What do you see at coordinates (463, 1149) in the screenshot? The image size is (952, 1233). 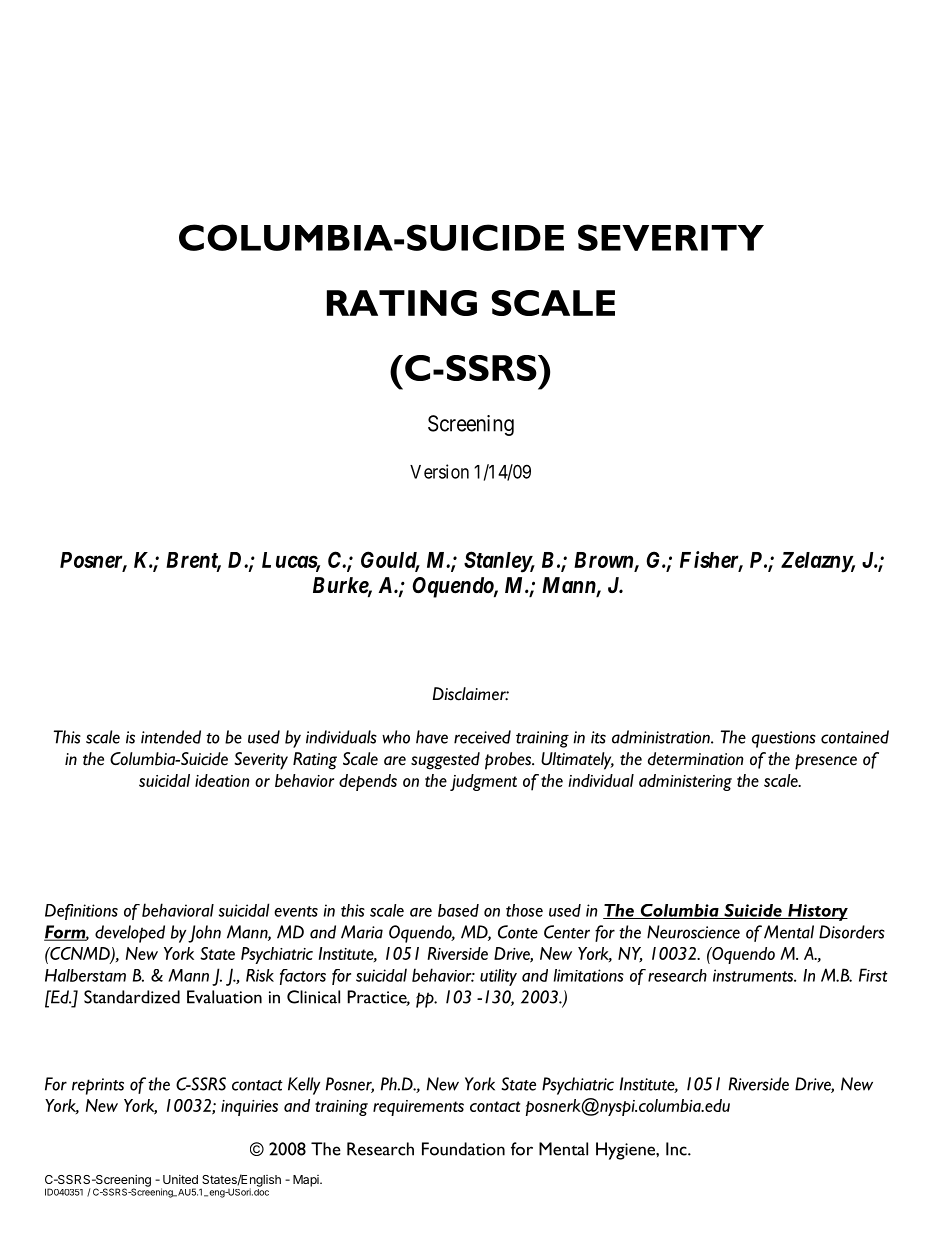 I see `Foundation` at bounding box center [463, 1149].
